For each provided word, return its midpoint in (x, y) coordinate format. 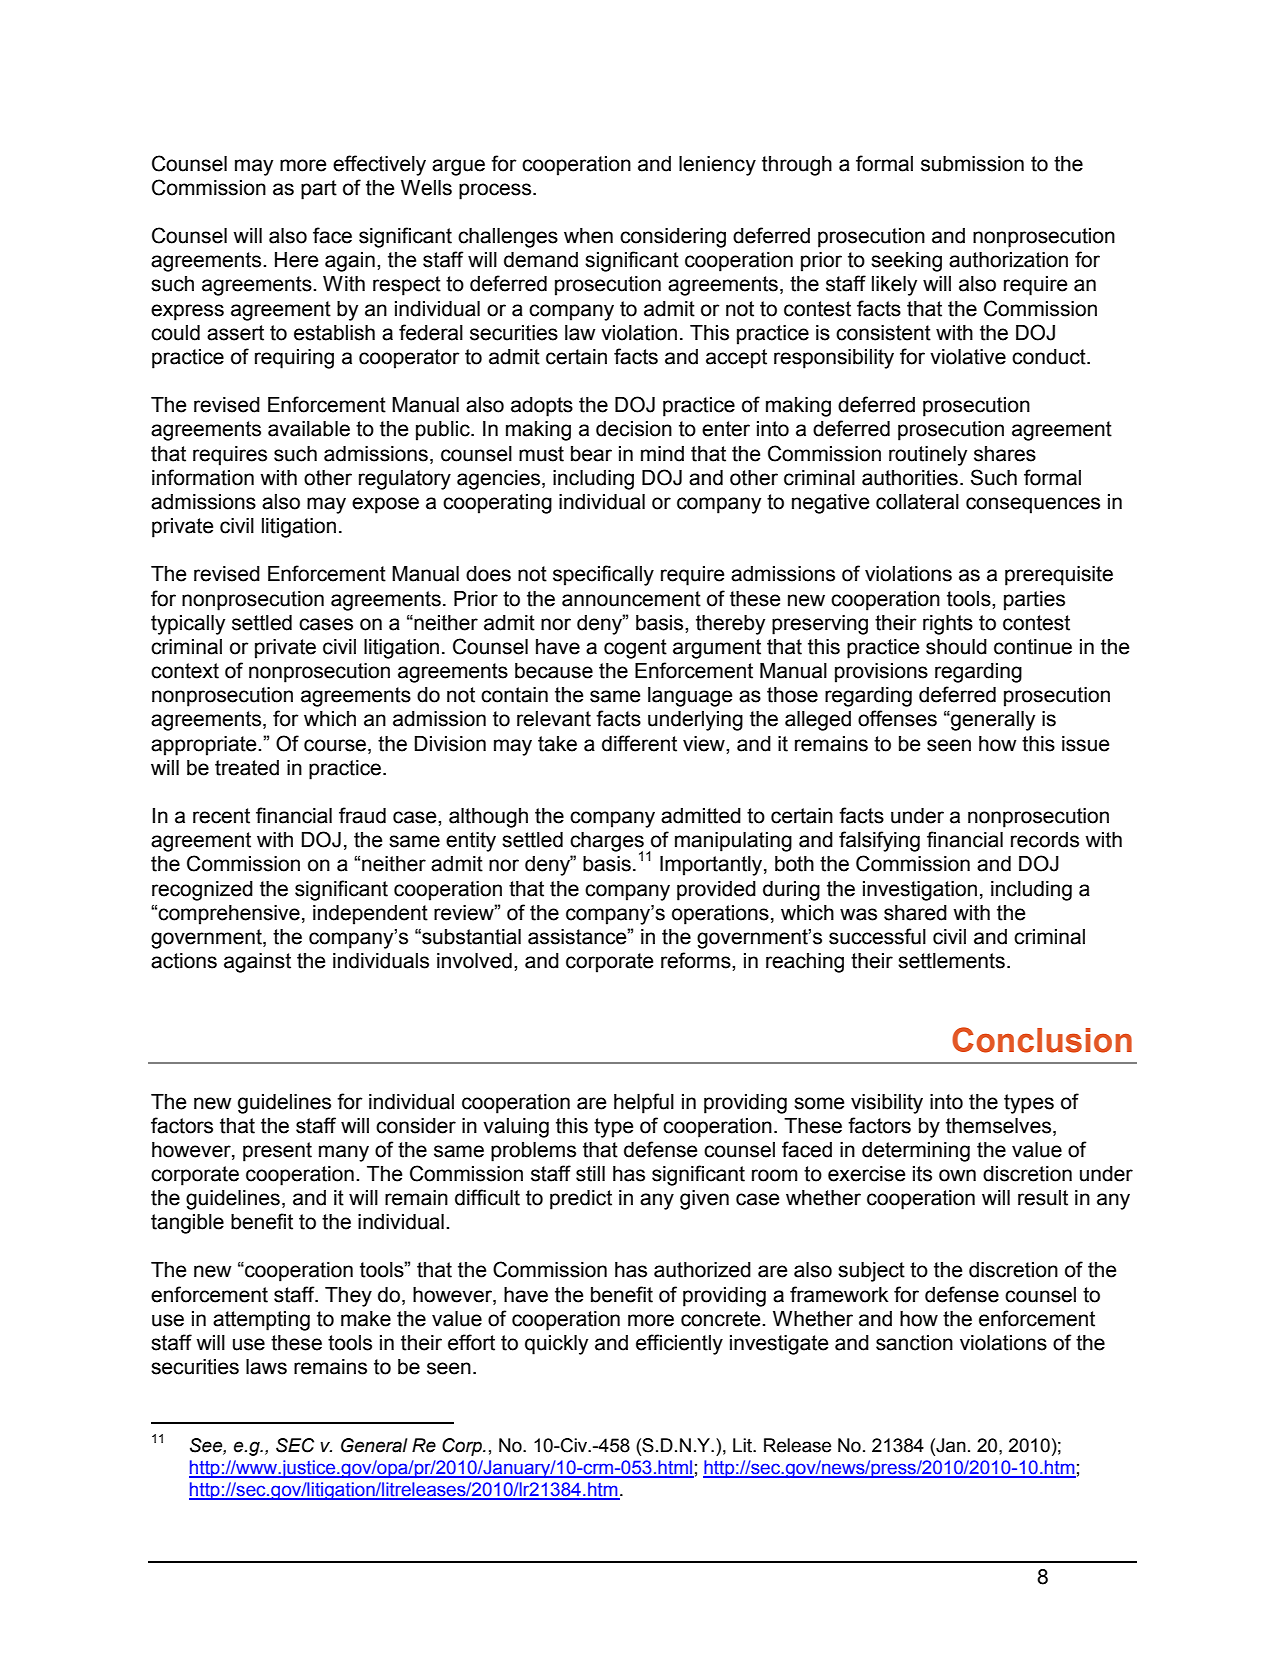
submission (972, 164)
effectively (379, 165)
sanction (914, 1343)
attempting (261, 1321)
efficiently (679, 1344)
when (588, 236)
